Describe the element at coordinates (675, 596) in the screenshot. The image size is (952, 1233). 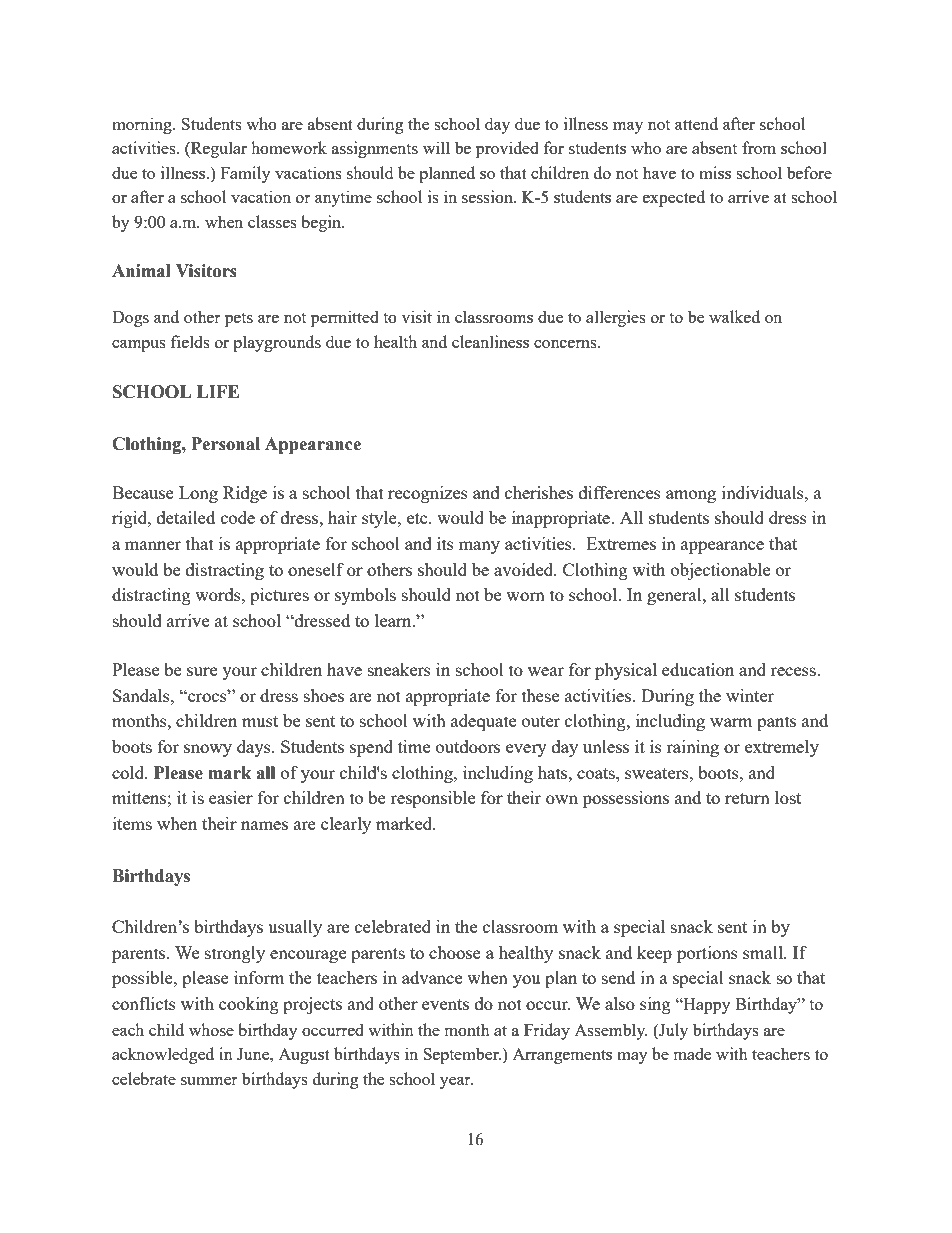
I see `general` at that location.
